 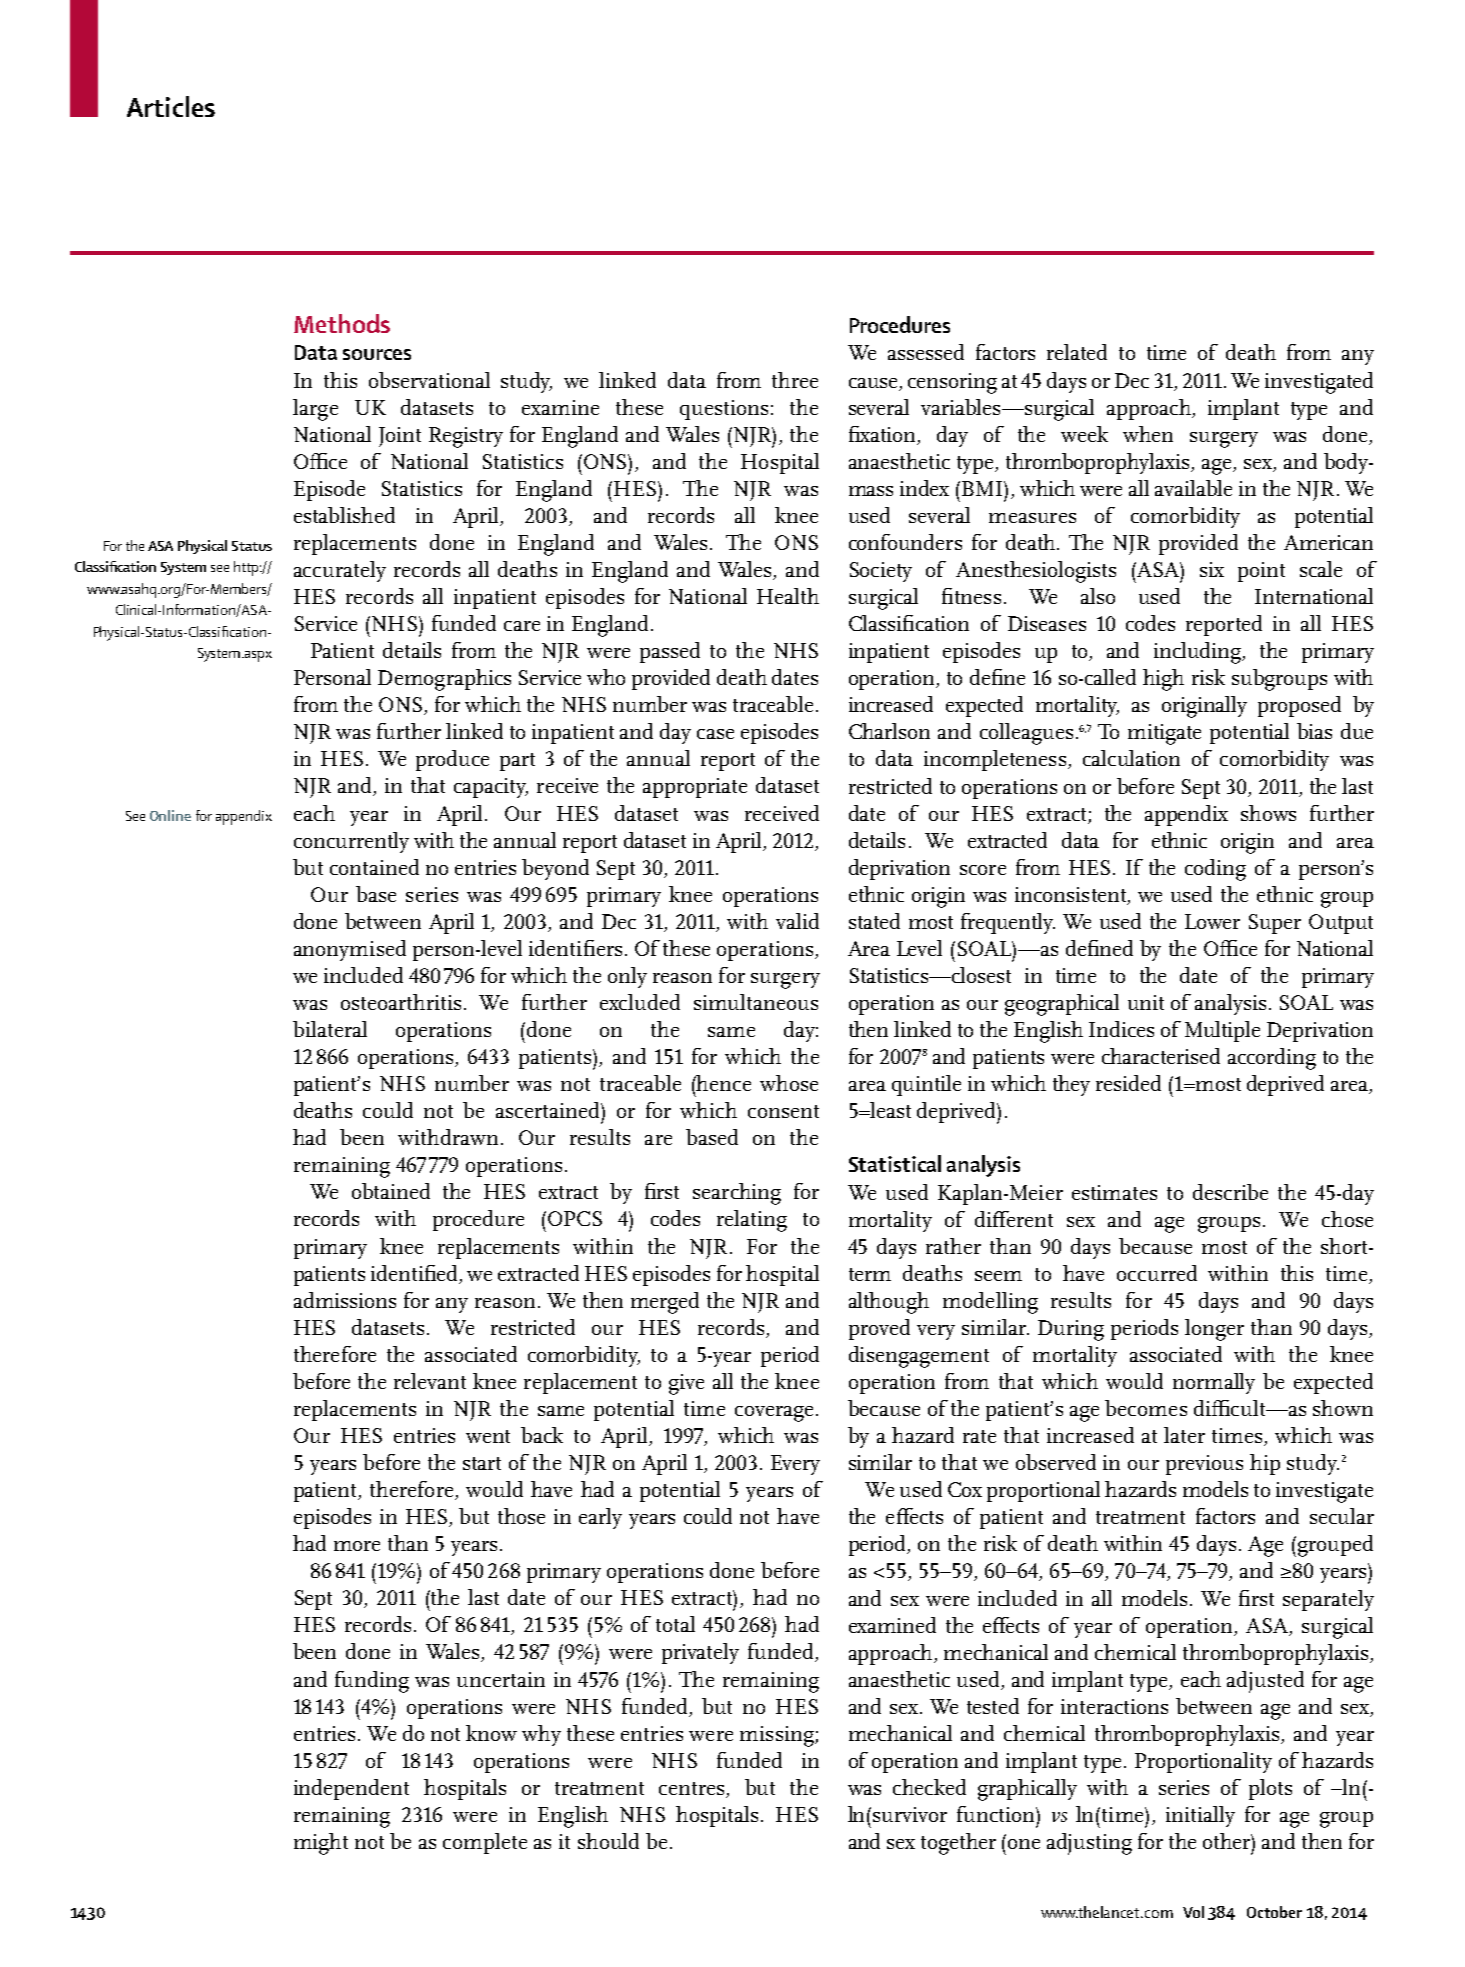 What do you see at coordinates (171, 106) in the image?
I see `Articles` at bounding box center [171, 106].
